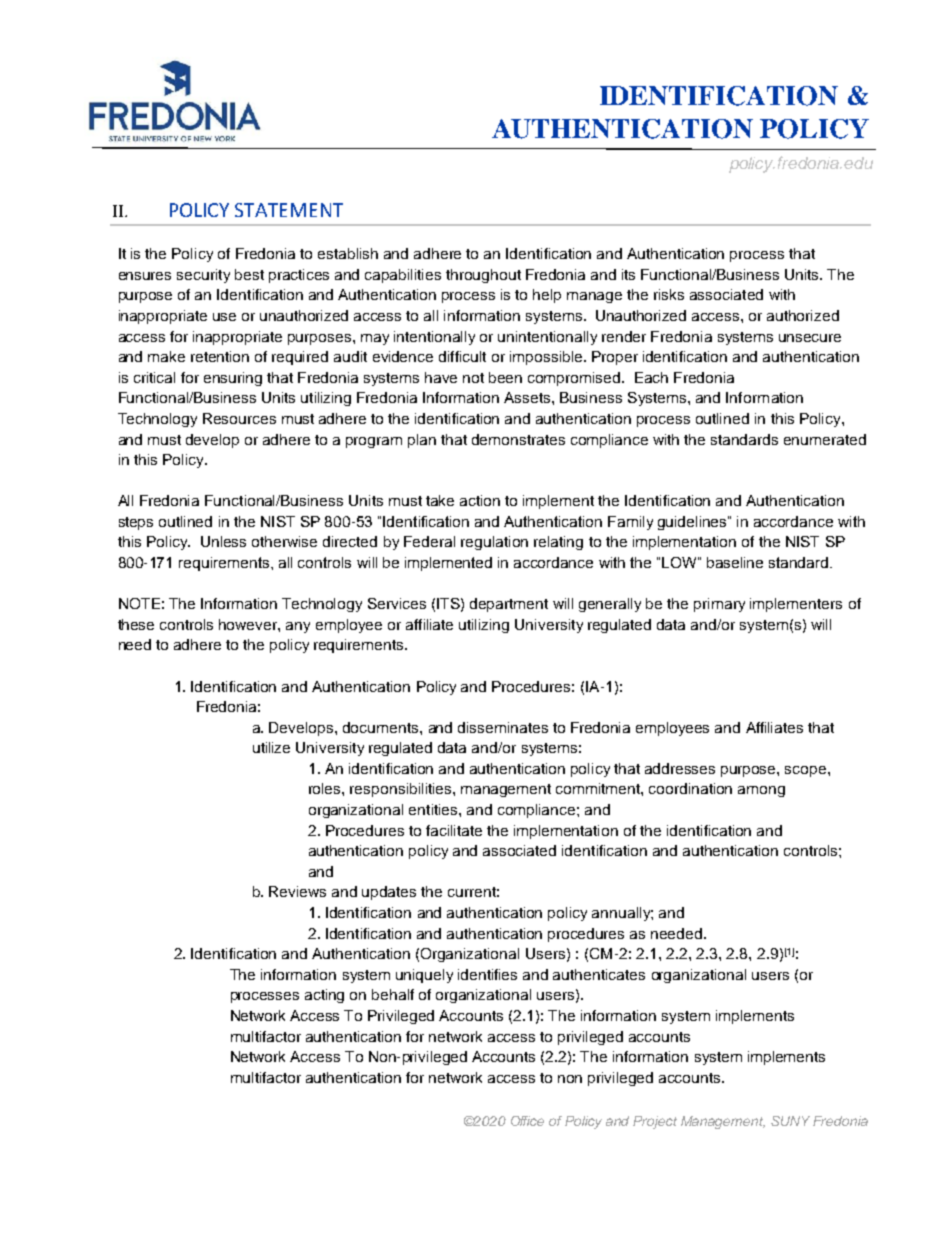 The width and height of the image is (952, 1233). Describe the element at coordinates (298, 627) in the image. I see `any` at that location.
